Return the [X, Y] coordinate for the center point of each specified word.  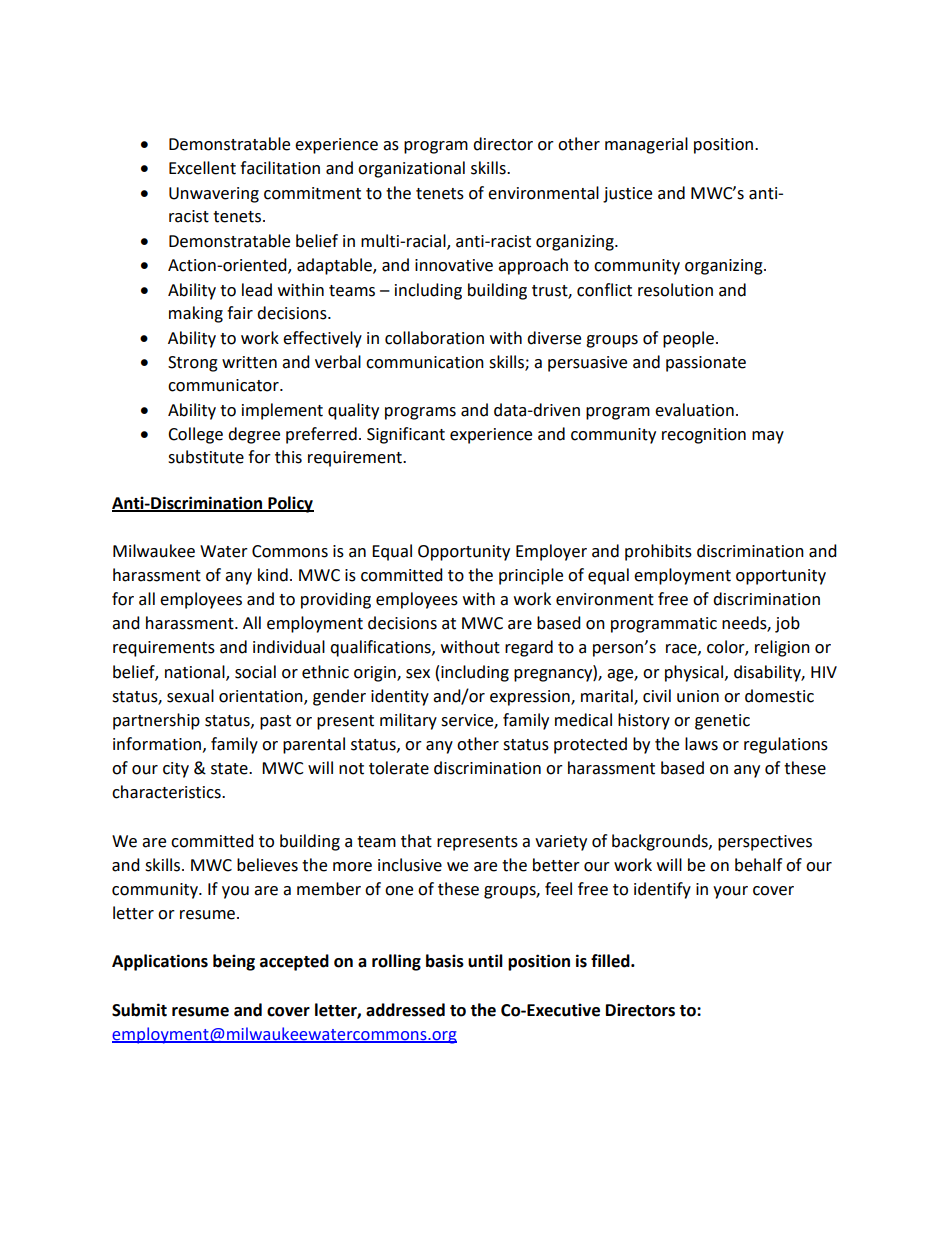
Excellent [202, 168]
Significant [406, 435]
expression [531, 698]
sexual [190, 696]
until [485, 961]
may [768, 437]
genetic [722, 722]
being [234, 962]
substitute [206, 457]
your [730, 892]
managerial [646, 145]
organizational [411, 169]
